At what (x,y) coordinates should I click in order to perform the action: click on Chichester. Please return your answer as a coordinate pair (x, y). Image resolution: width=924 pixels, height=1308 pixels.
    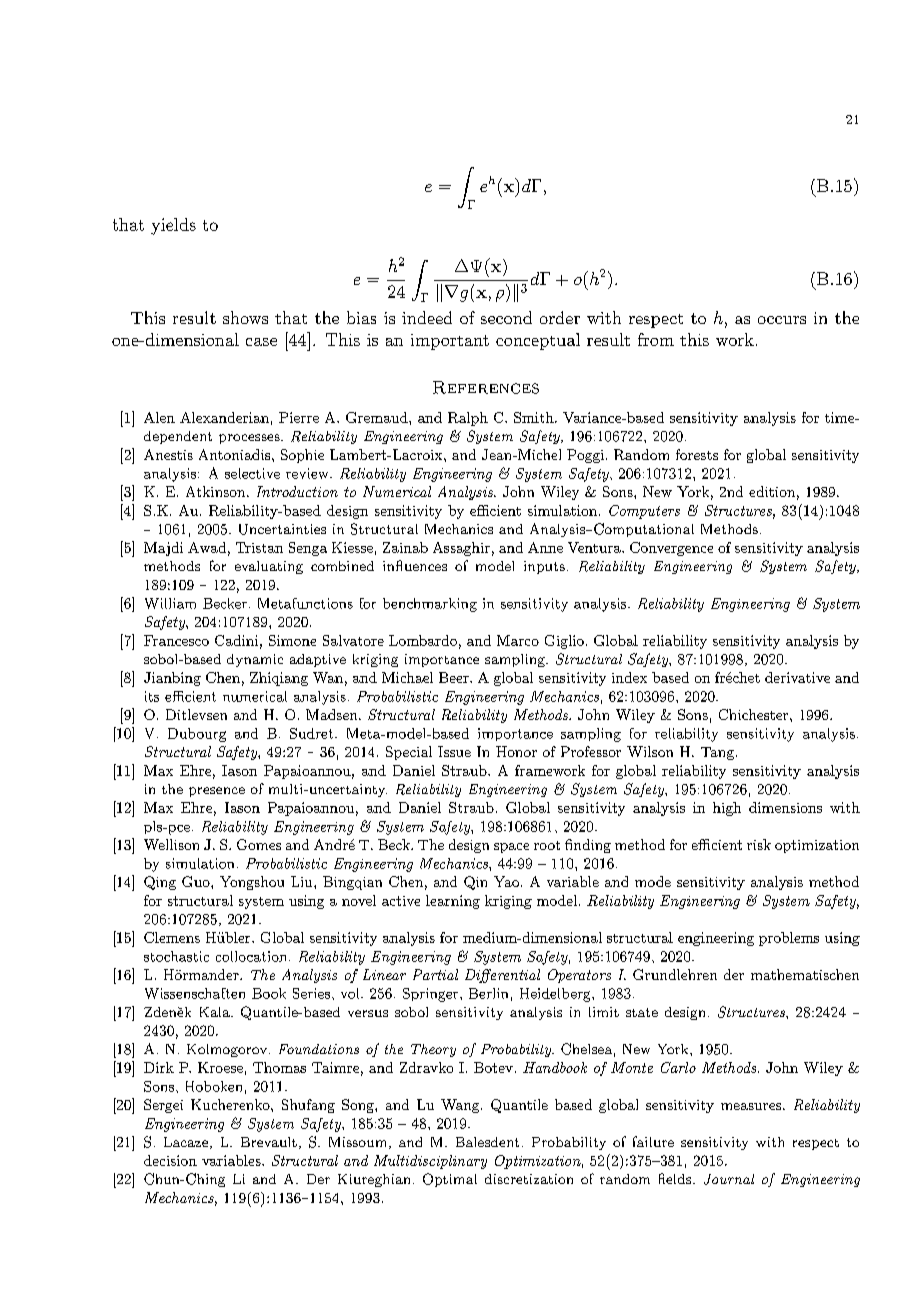
    Looking at the image, I should click on (755, 714).
